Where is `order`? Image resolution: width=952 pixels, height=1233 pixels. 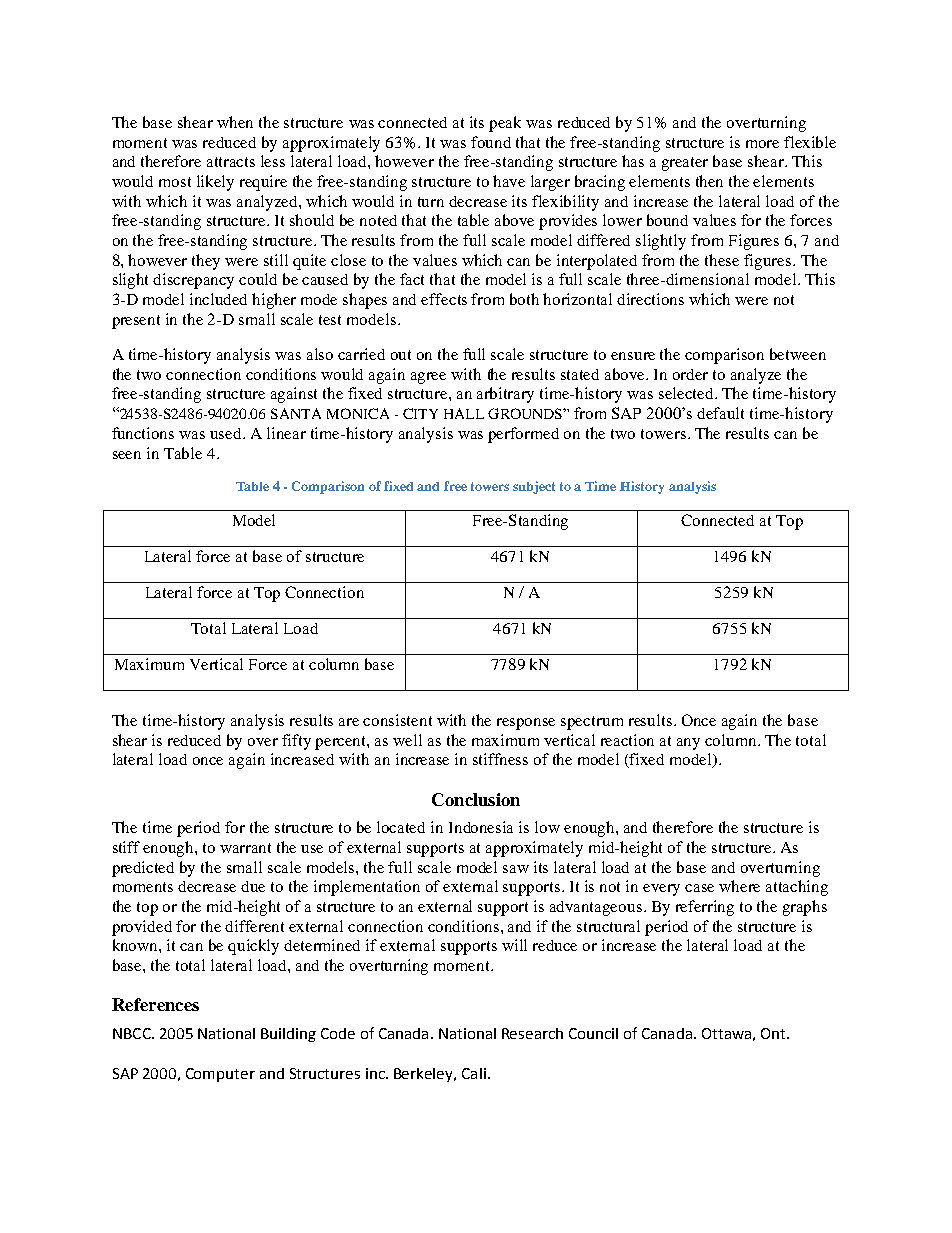 order is located at coordinates (690, 374).
